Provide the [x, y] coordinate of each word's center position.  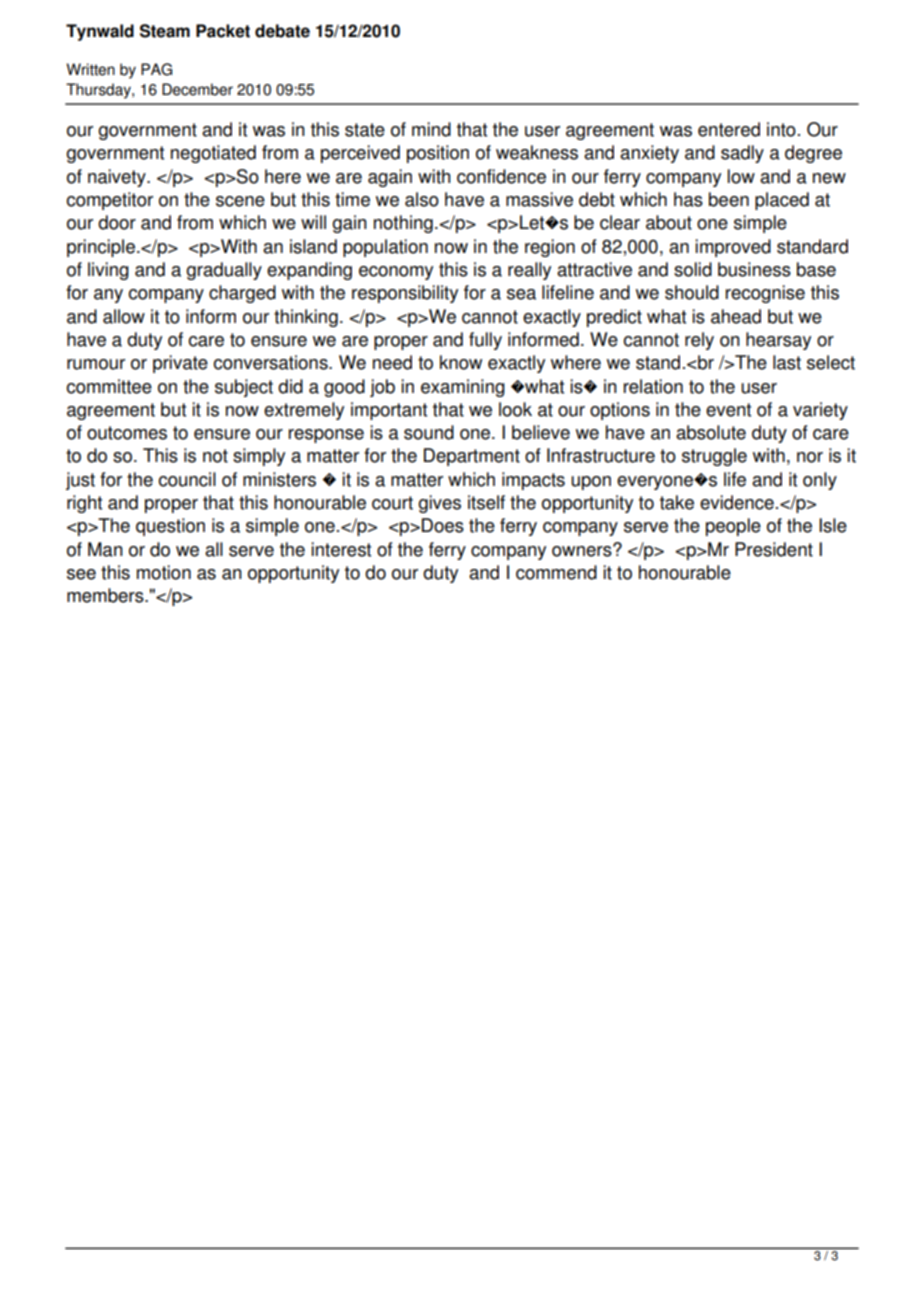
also [422, 199]
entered [729, 129]
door [117, 222]
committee [109, 386]
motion [164, 572]
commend [556, 572]
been [729, 199]
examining [463, 388]
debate [282, 31]
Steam [165, 31]
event [728, 410]
